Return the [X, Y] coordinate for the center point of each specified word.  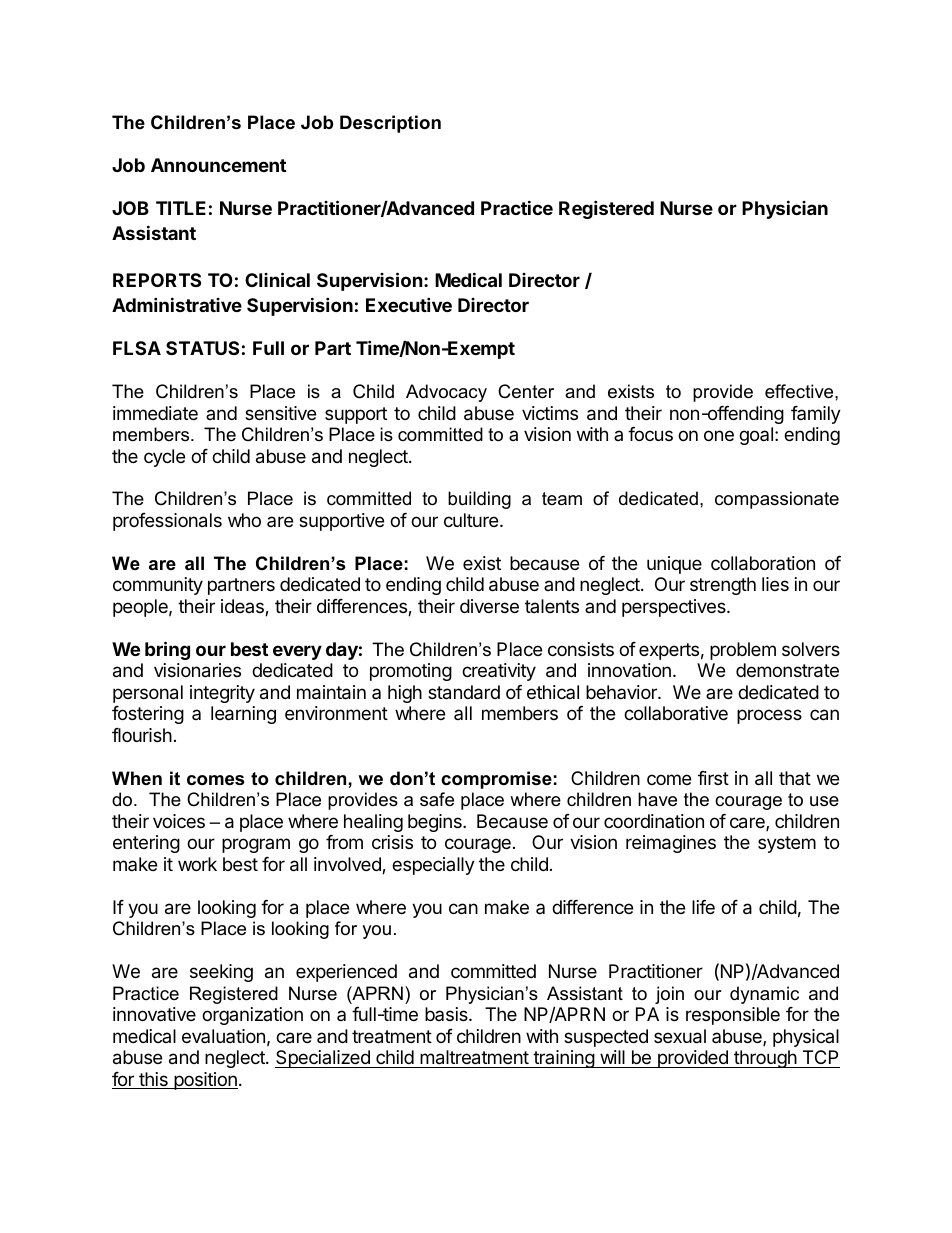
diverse [489, 606]
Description [390, 124]
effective [800, 391]
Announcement [218, 165]
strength [723, 586]
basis [447, 1014]
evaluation [223, 1036]
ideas [243, 607]
